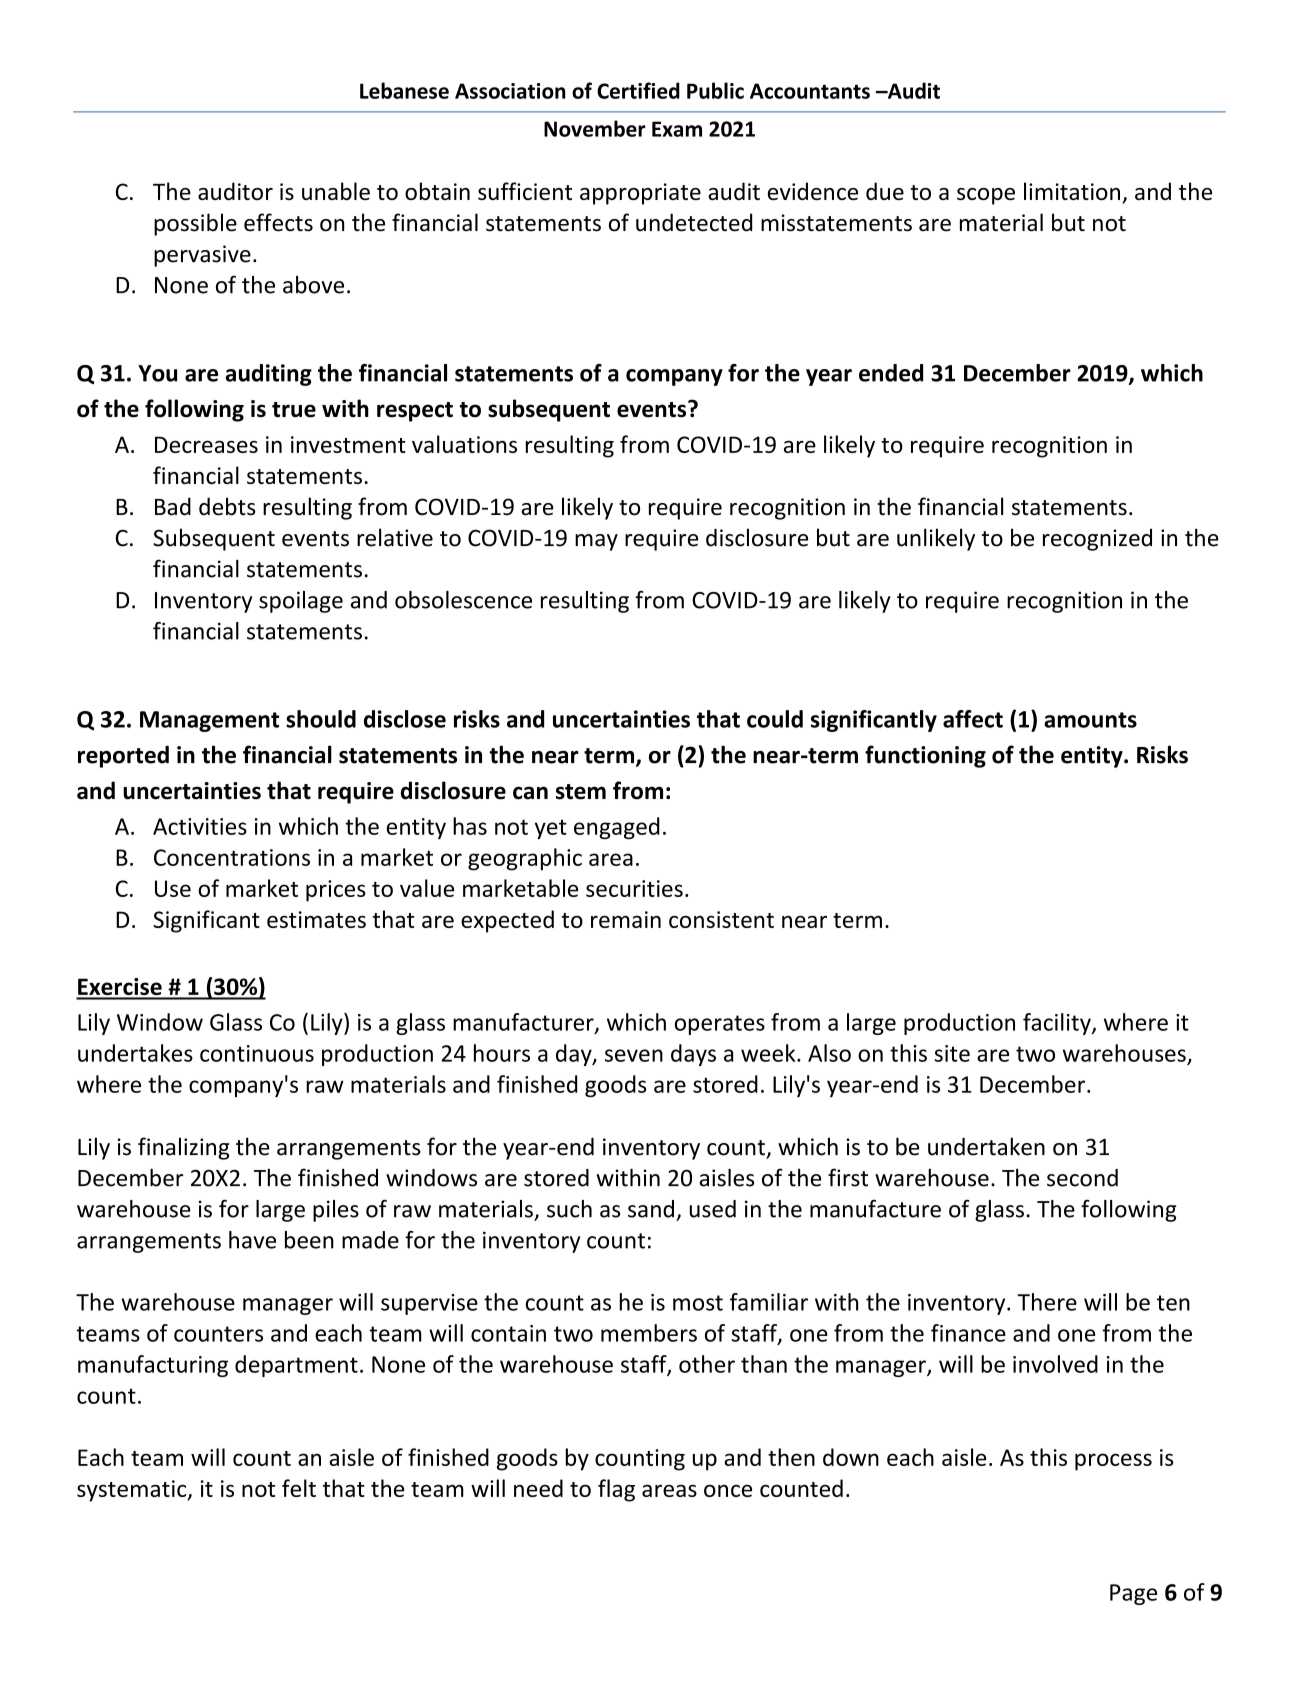 The width and height of the screenshot is (1299, 1681). Describe the element at coordinates (595, 128) in the screenshot. I see `November` at that location.
